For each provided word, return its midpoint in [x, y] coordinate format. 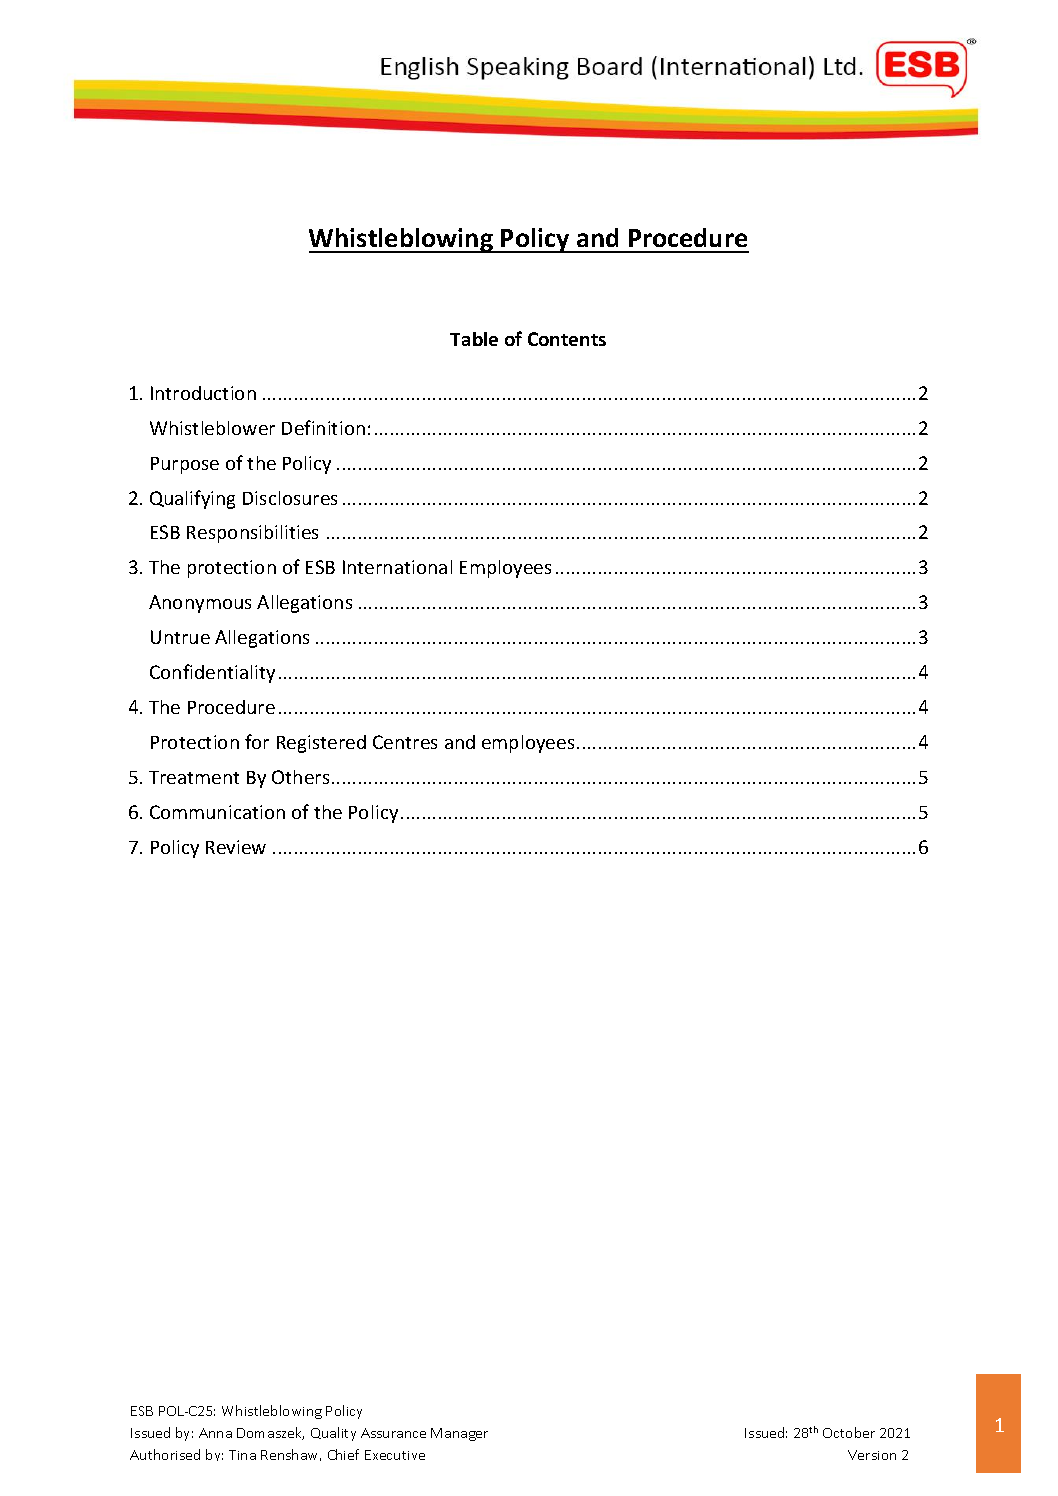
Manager [459, 1434]
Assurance [393, 1433]
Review [236, 847]
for [257, 741]
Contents [567, 339]
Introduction [203, 393]
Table [474, 339]
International [397, 567]
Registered [321, 744]
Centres [405, 742]
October [849, 1432]
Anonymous [200, 604]
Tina [242, 1455]
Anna [215, 1433]
